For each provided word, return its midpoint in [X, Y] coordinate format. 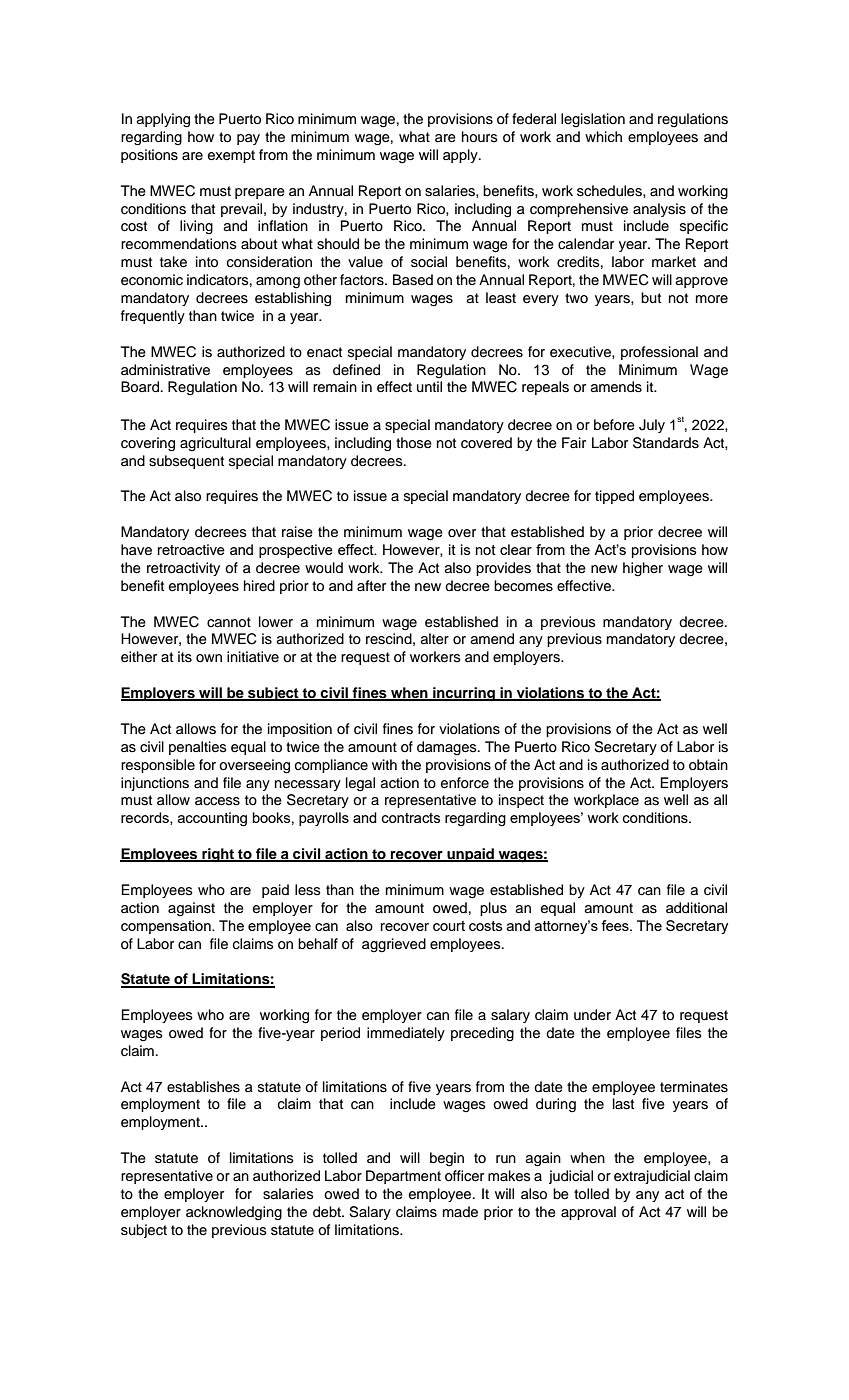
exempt [231, 156]
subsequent [186, 462]
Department [403, 1177]
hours [480, 137]
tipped [614, 497]
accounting [212, 819]
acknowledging [234, 1213]
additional [696, 908]
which [603, 137]
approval [588, 1213]
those [414, 443]
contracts [411, 818]
